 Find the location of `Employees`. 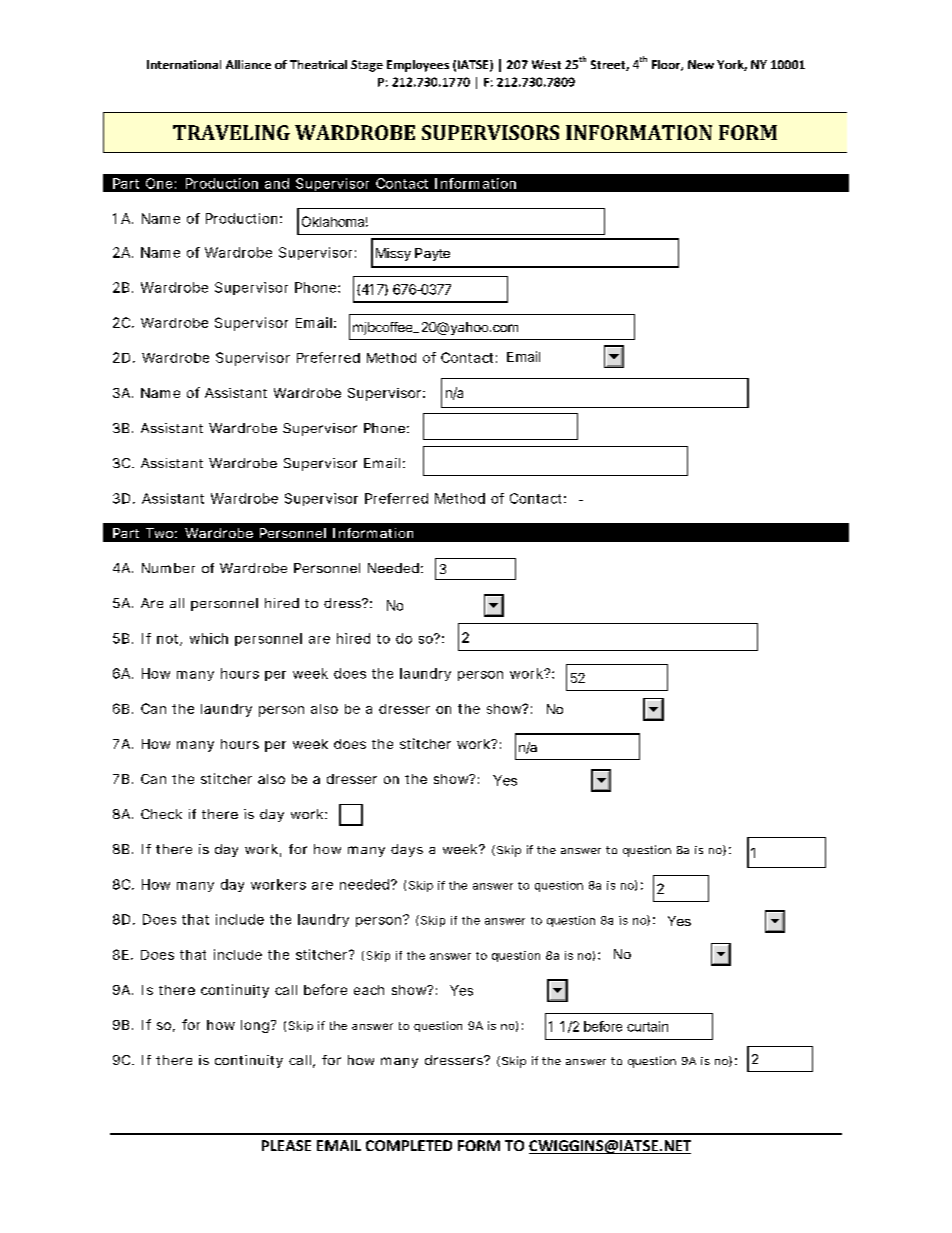

Employees is located at coordinates (418, 66).
